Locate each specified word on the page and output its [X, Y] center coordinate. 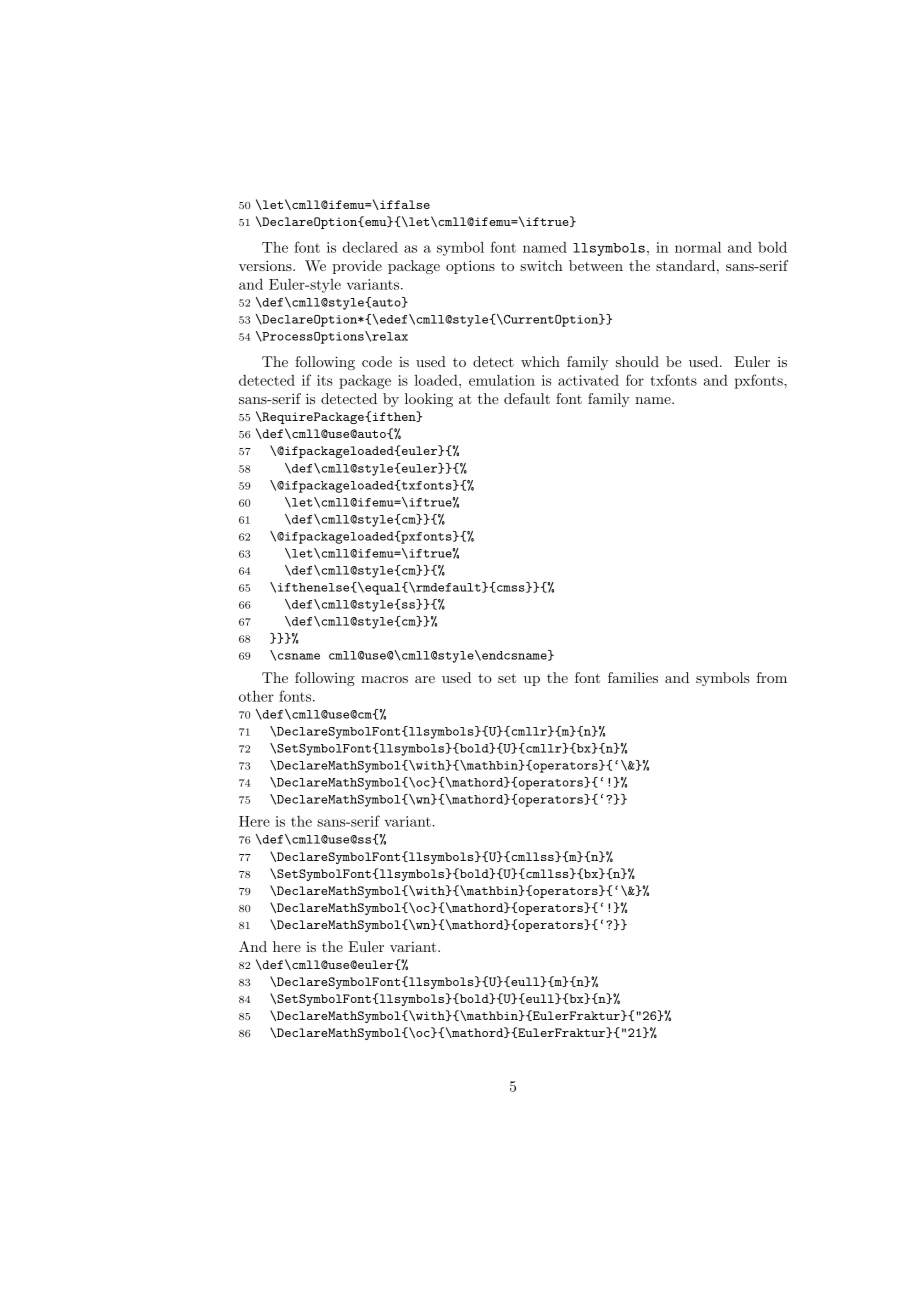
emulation [502, 380]
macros [384, 679]
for [635, 380]
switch [541, 265]
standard [685, 265]
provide [357, 267]
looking [429, 400]
